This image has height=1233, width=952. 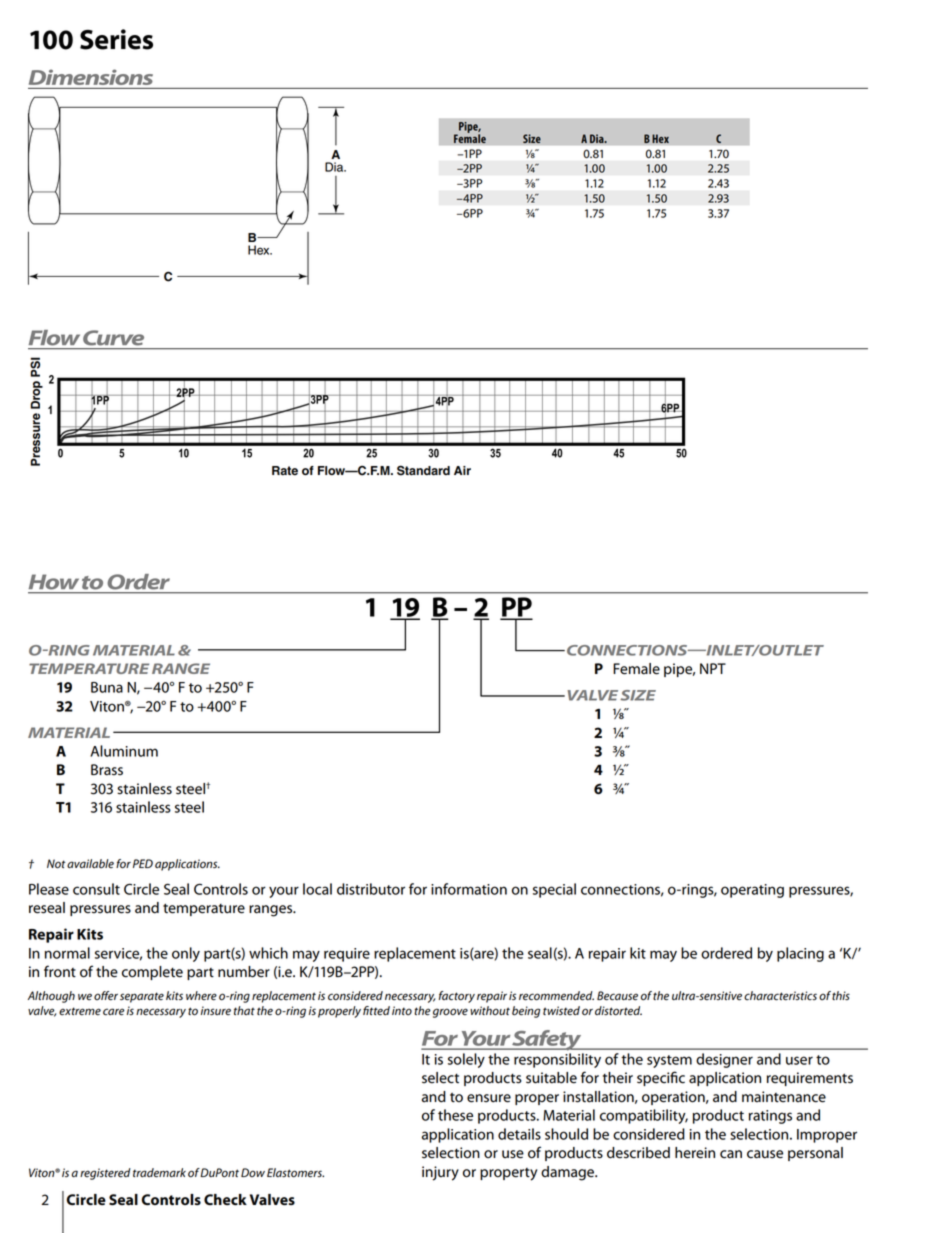 What do you see at coordinates (143, 863) in the image?
I see `PED` at bounding box center [143, 863].
